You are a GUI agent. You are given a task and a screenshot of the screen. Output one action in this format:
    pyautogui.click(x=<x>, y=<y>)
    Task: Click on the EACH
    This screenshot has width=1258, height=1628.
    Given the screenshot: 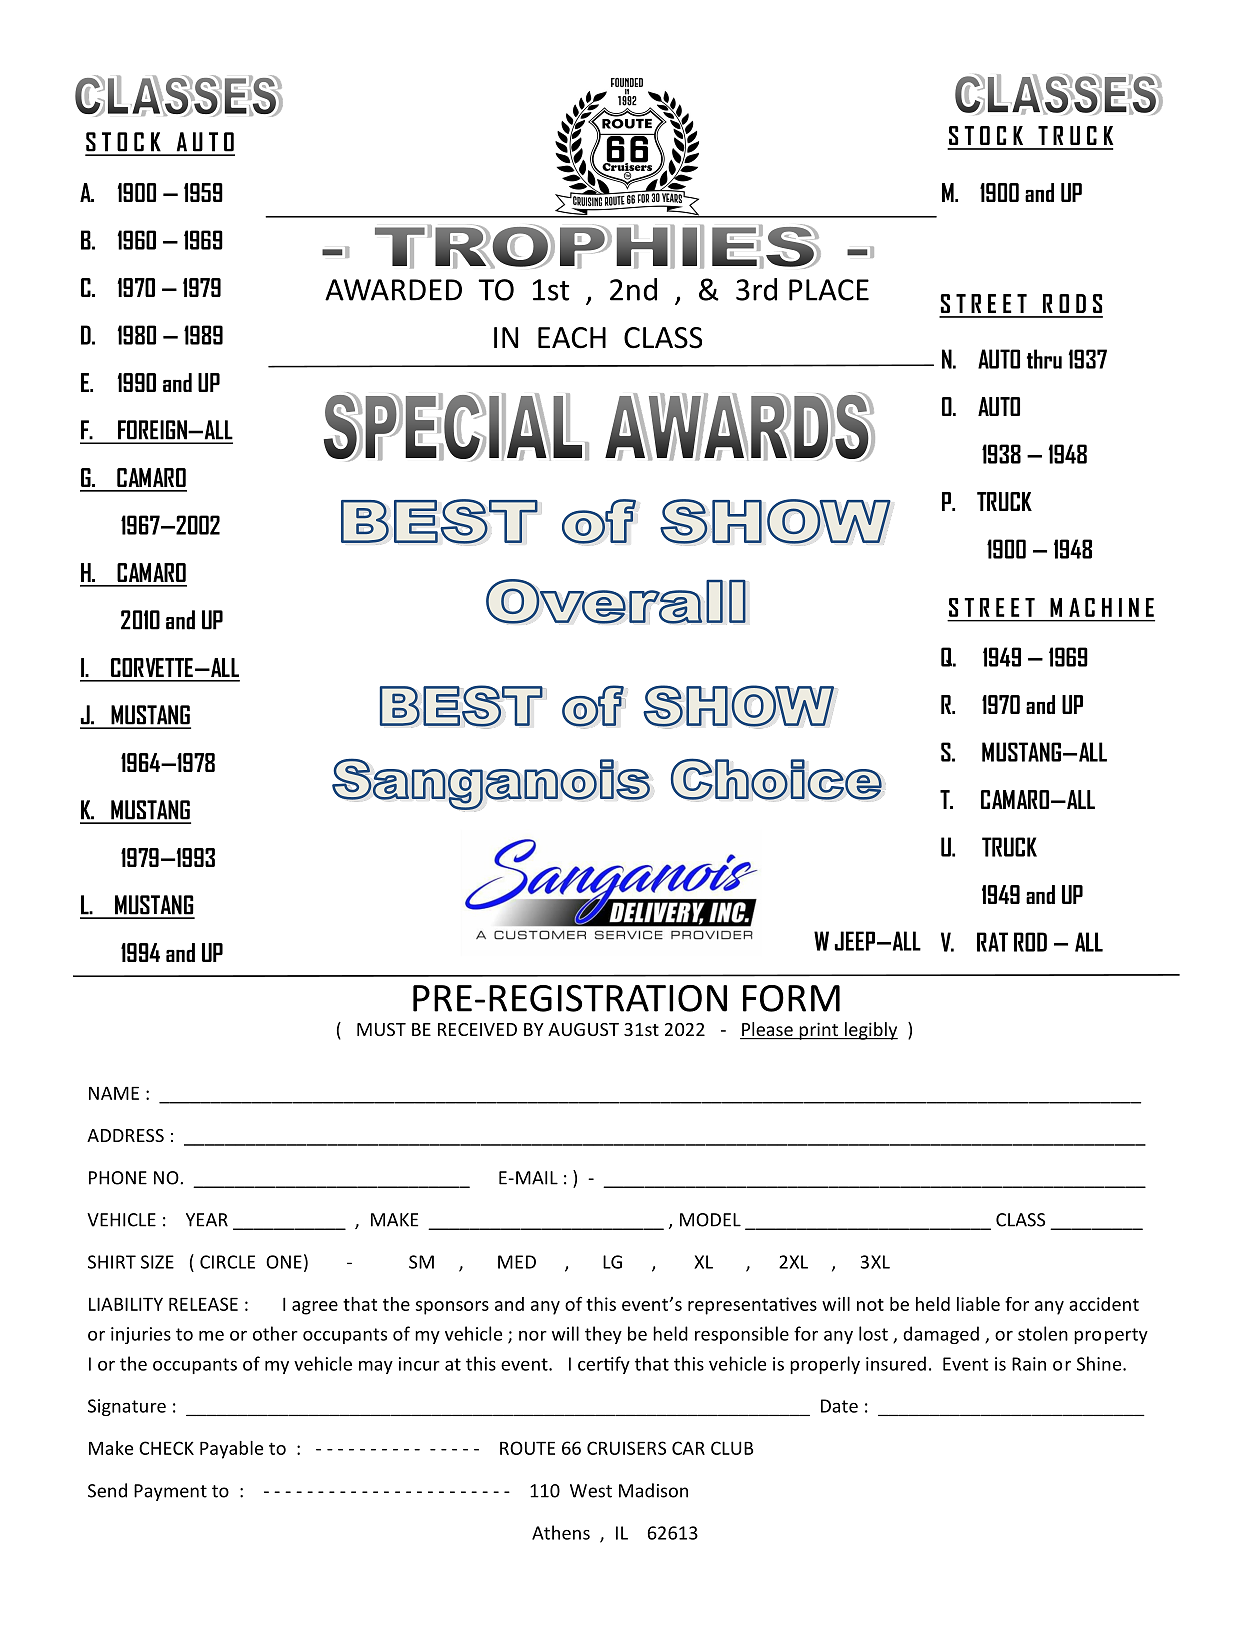 What is the action you would take?
    pyautogui.click(x=572, y=338)
